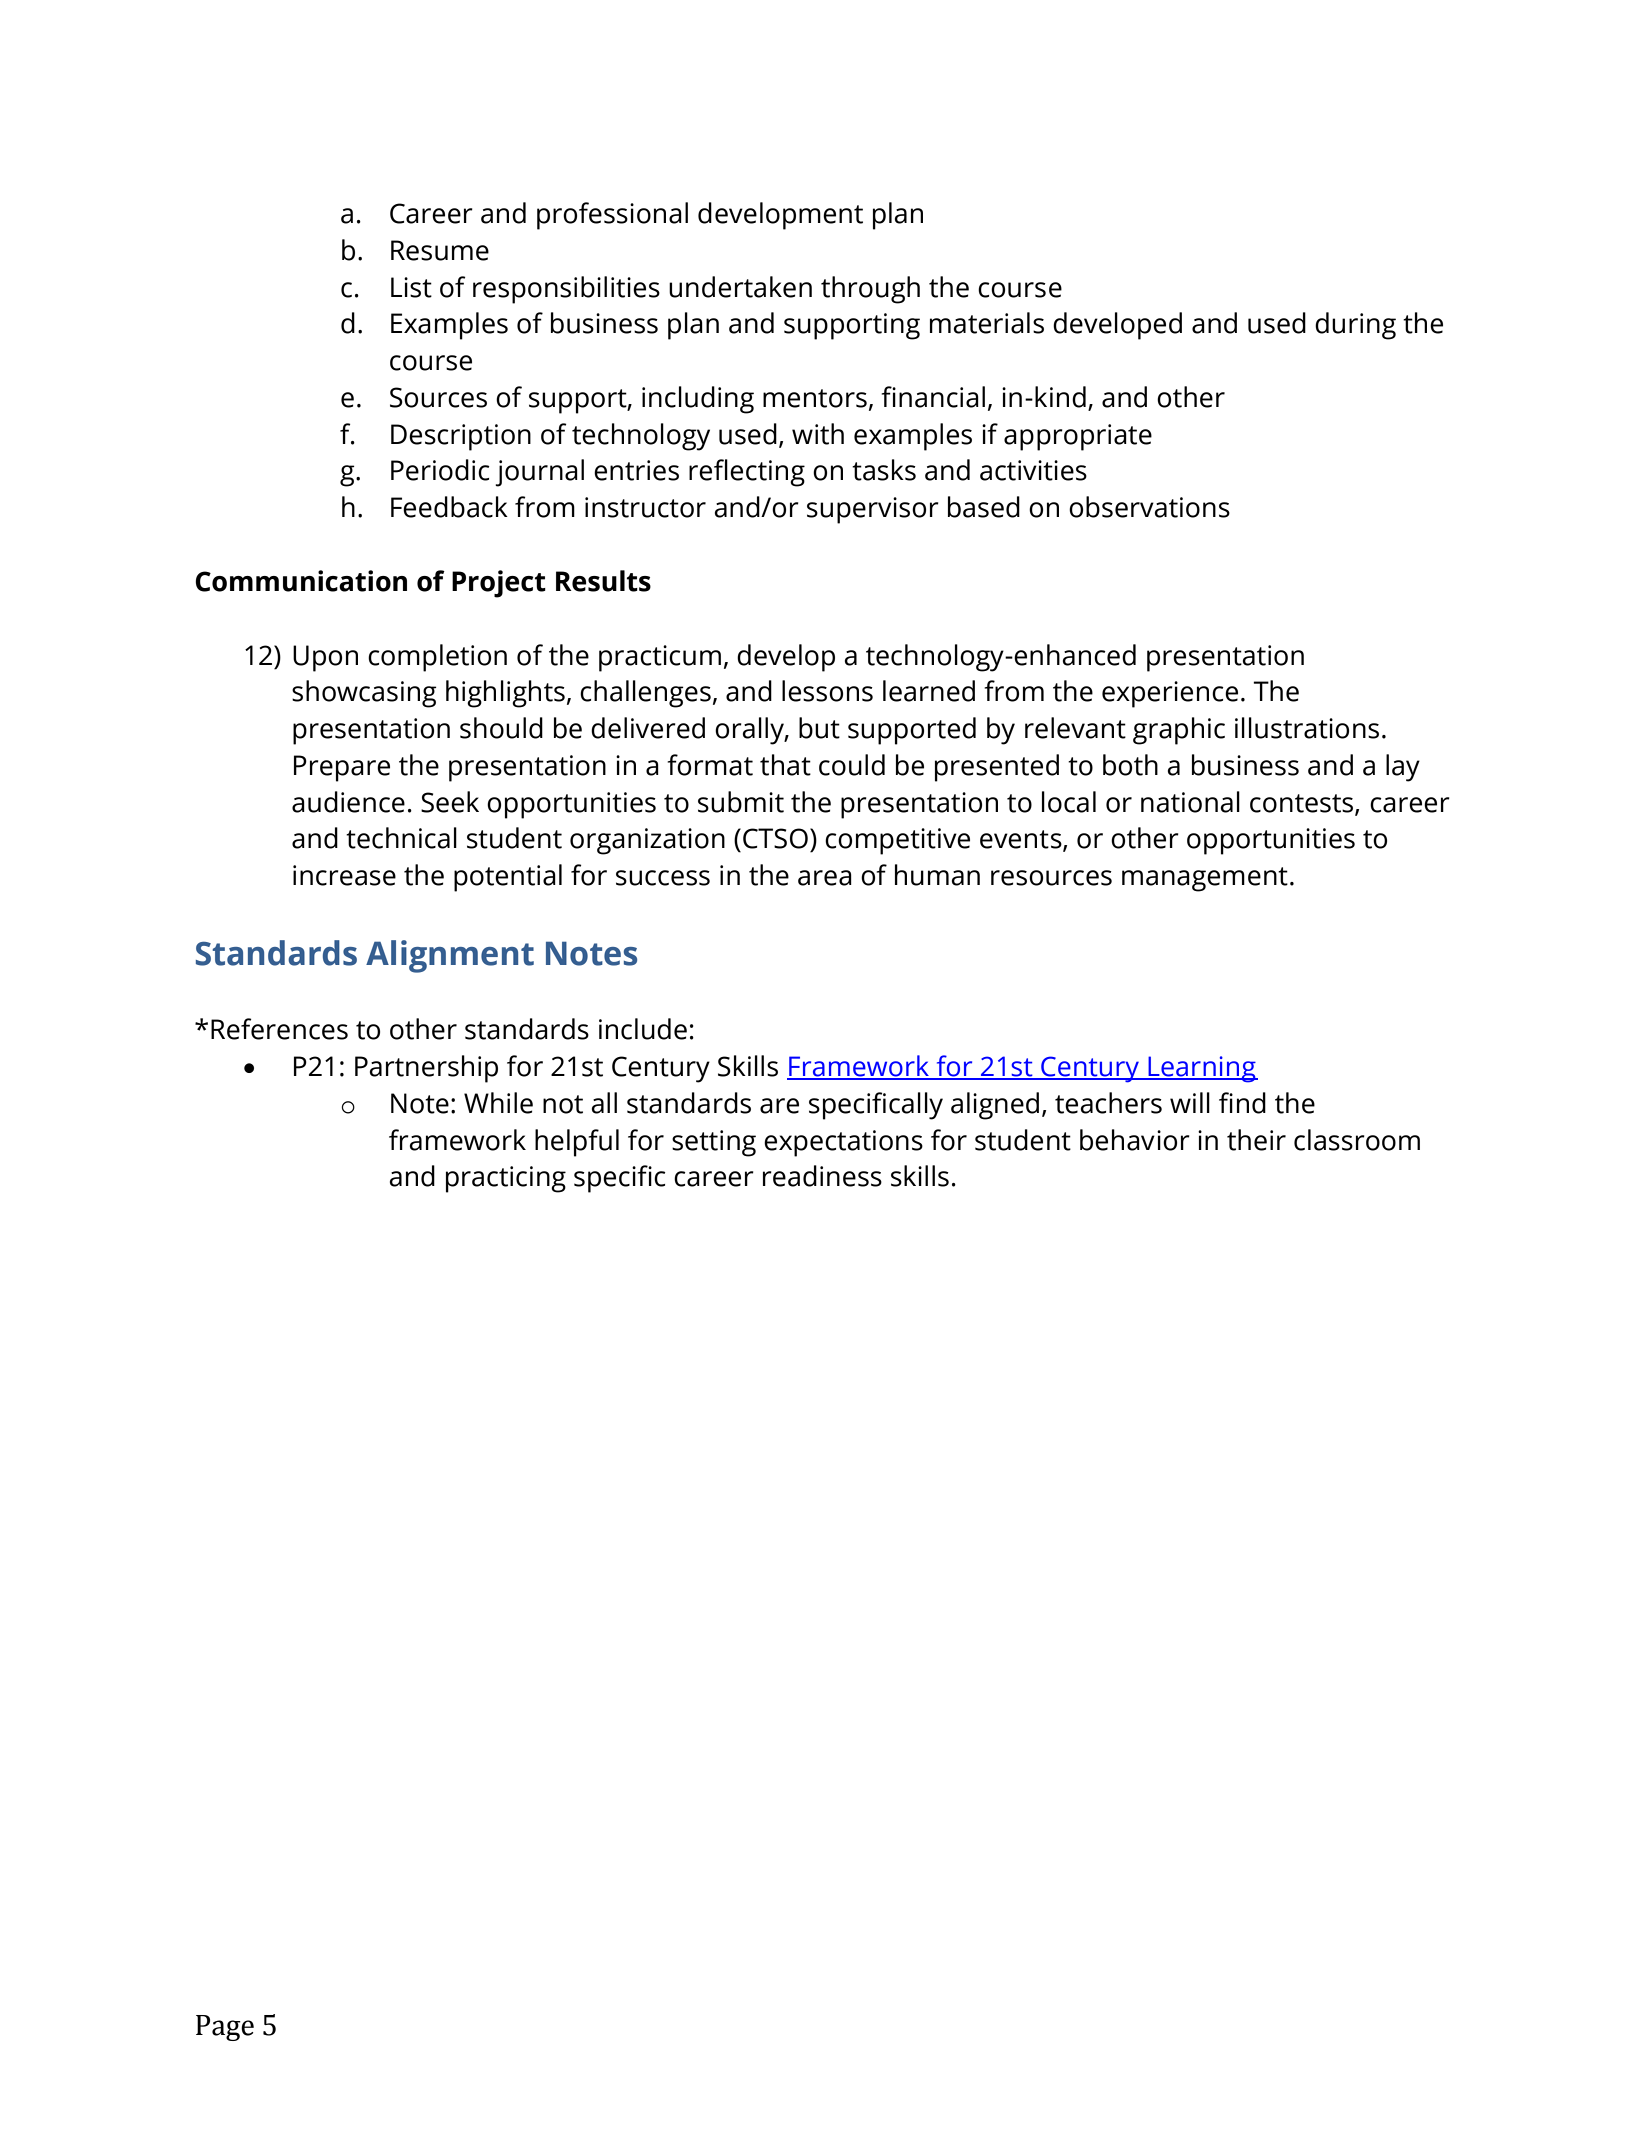 Image resolution: width=1652 pixels, height=2138 pixels. What do you see at coordinates (827, 691) in the screenshot?
I see `lessons` at bounding box center [827, 691].
